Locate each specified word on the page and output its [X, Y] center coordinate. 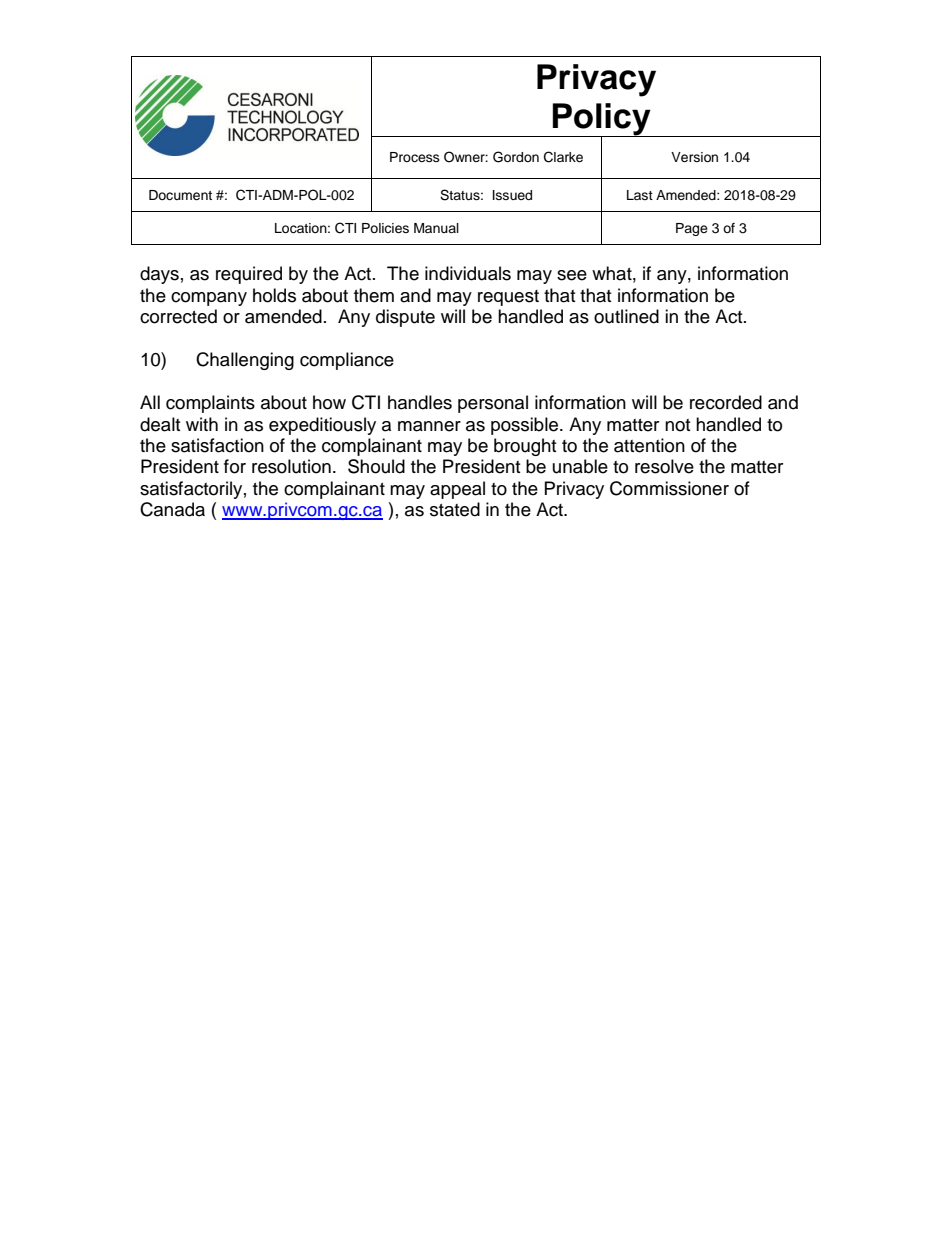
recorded [726, 402]
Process [415, 157]
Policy [602, 120]
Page [692, 229]
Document [180, 195]
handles [420, 402]
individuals [468, 273]
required [249, 275]
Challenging [245, 361]
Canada [172, 509]
